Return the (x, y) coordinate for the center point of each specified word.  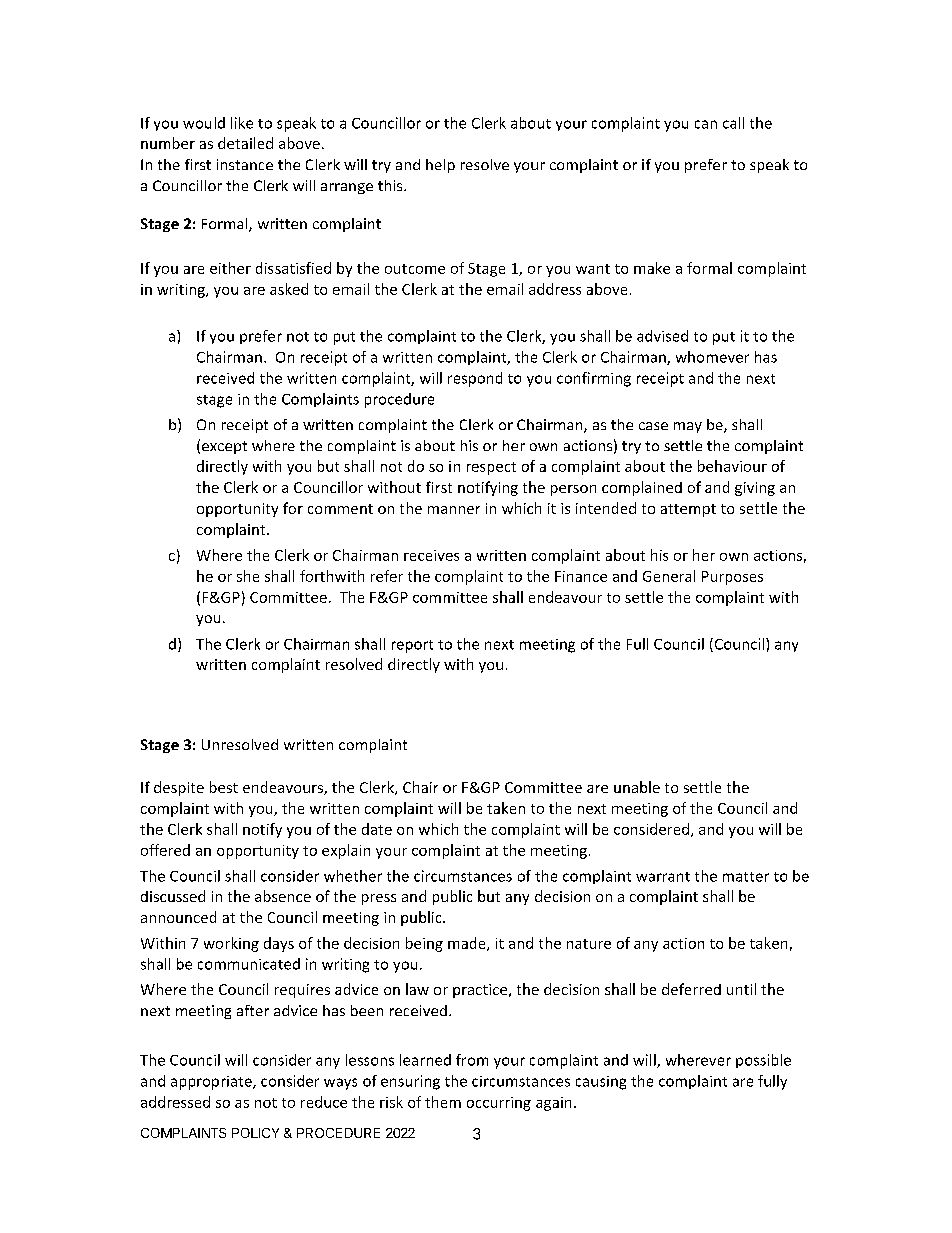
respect (491, 468)
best (224, 787)
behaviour (732, 466)
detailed (245, 143)
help (440, 166)
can (706, 124)
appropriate (212, 1083)
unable (637, 787)
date (377, 829)
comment (340, 509)
